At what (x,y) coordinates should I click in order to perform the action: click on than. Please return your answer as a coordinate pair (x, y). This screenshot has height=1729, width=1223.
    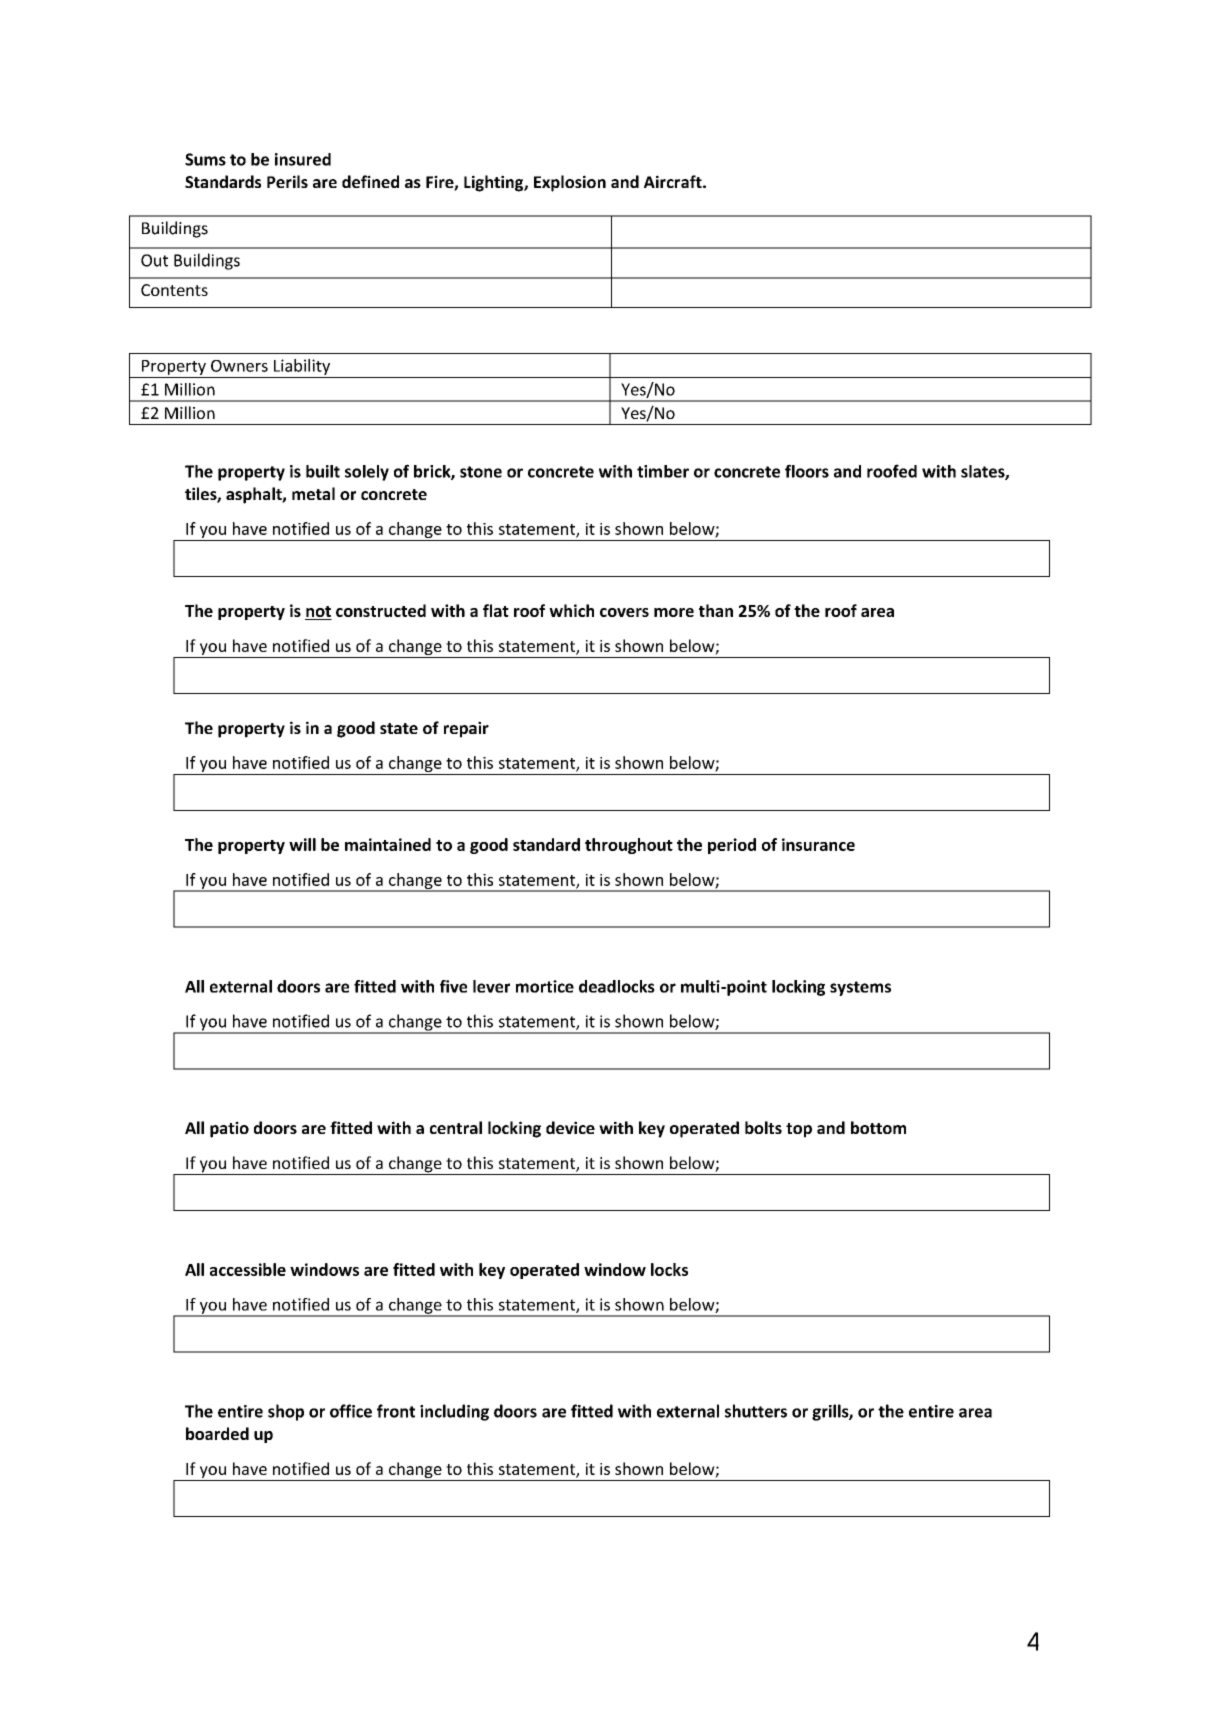
    Looking at the image, I should click on (716, 610).
